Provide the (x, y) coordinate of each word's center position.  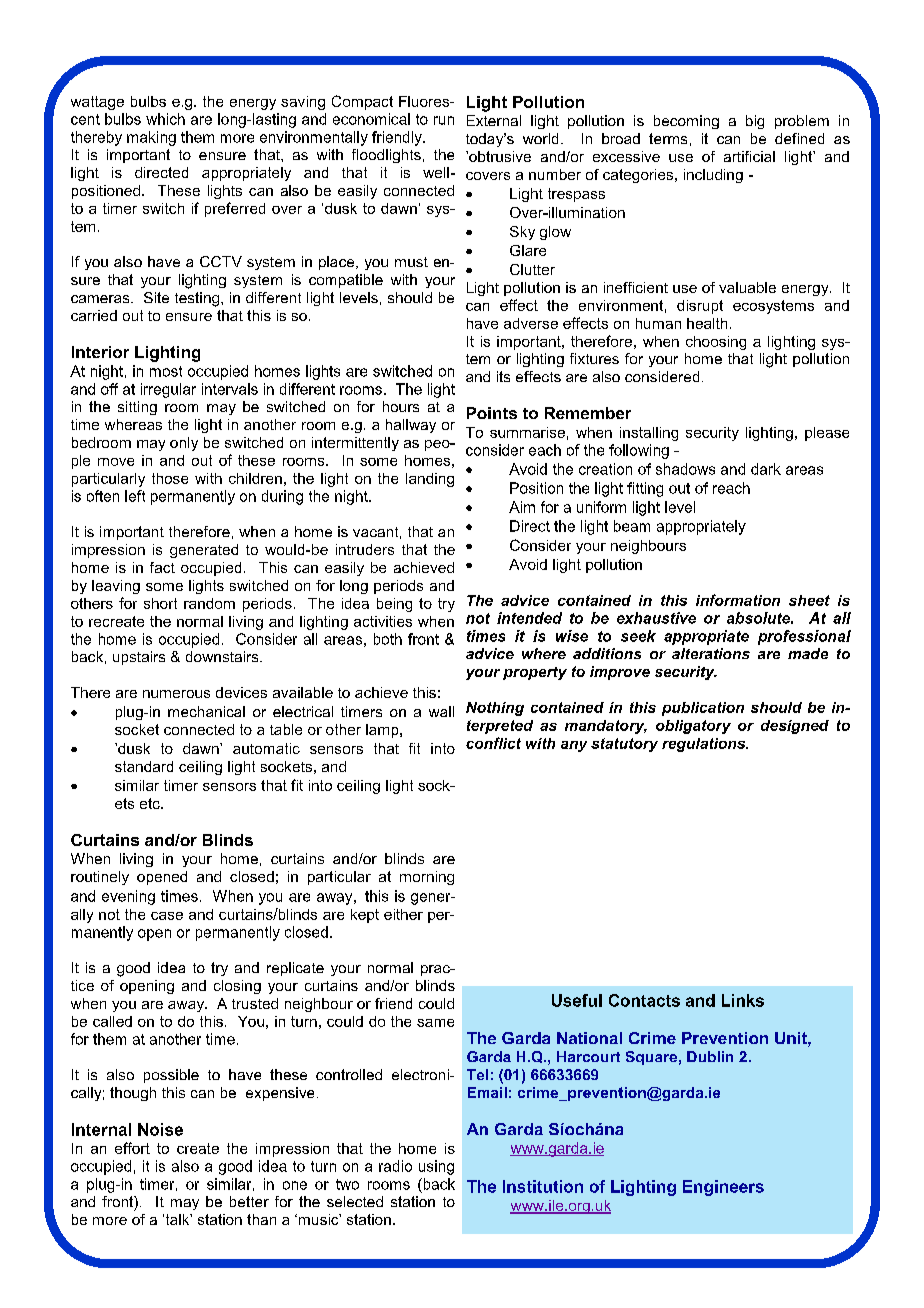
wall (441, 711)
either (403, 914)
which (165, 119)
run (444, 120)
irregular (168, 390)
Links (743, 1000)
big (755, 122)
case (167, 916)
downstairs (223, 656)
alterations (711, 653)
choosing (716, 343)
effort (132, 1148)
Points (492, 413)
